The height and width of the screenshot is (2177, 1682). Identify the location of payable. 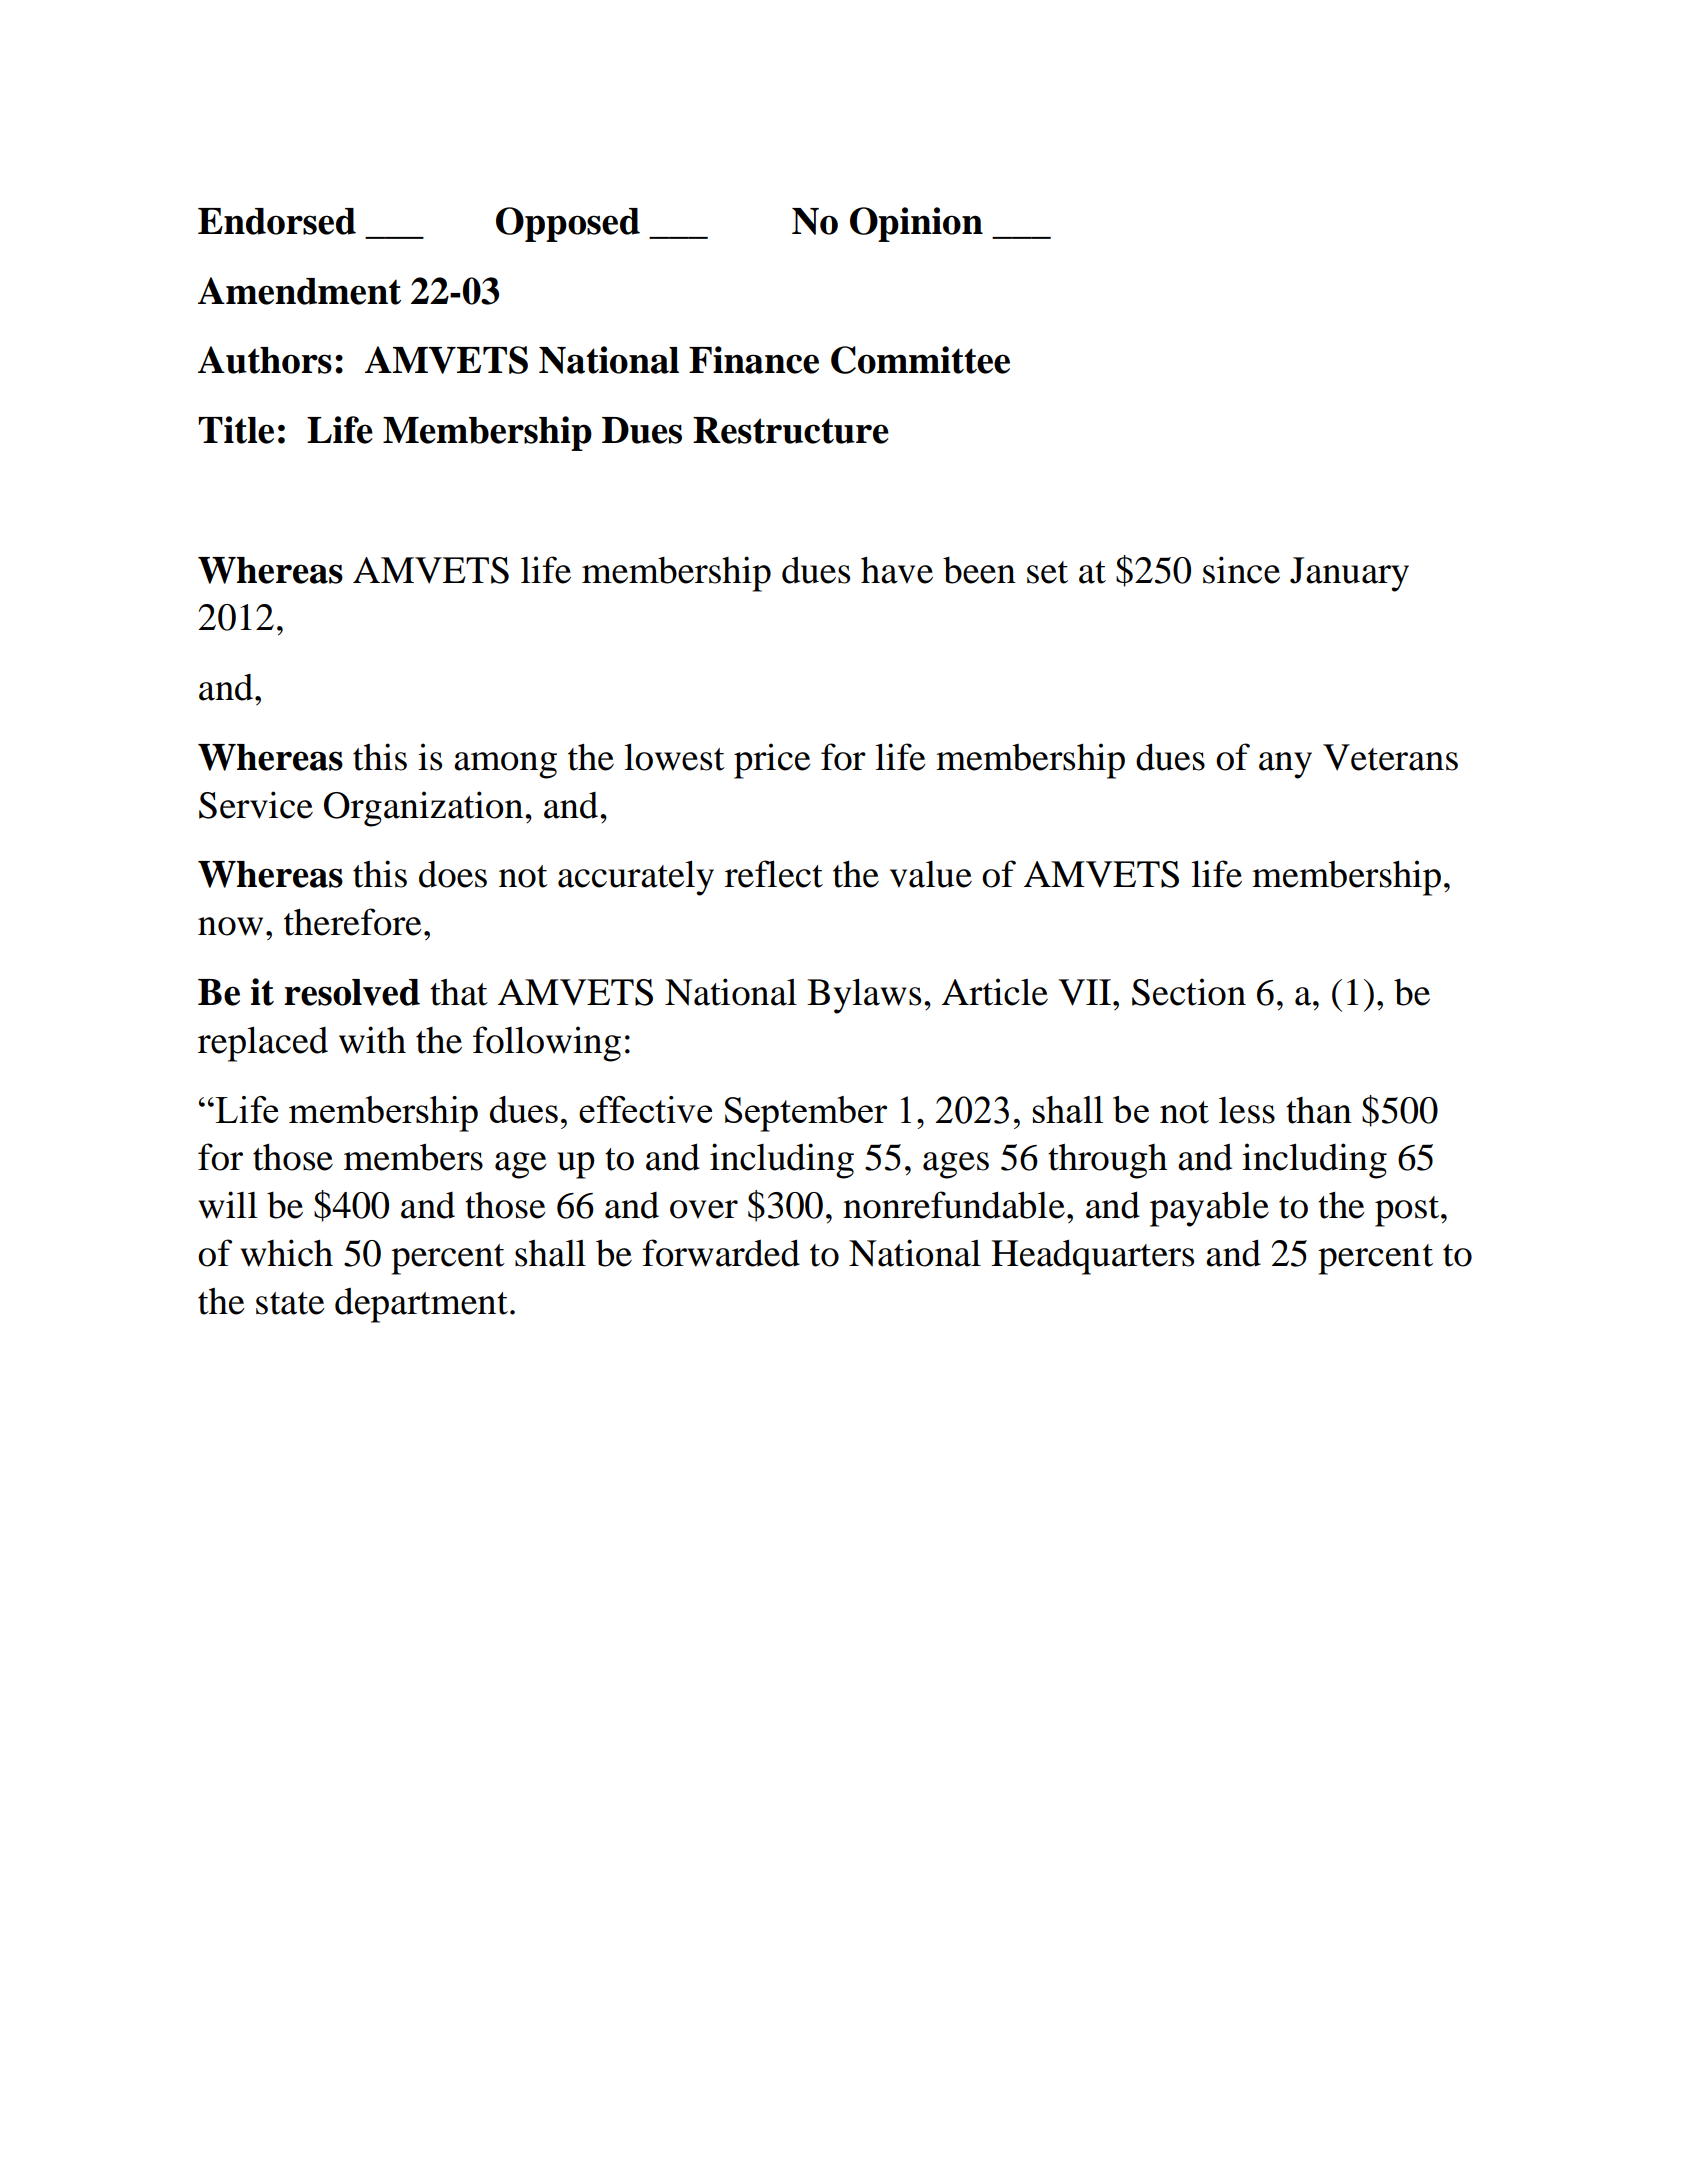
(1209, 1209).
